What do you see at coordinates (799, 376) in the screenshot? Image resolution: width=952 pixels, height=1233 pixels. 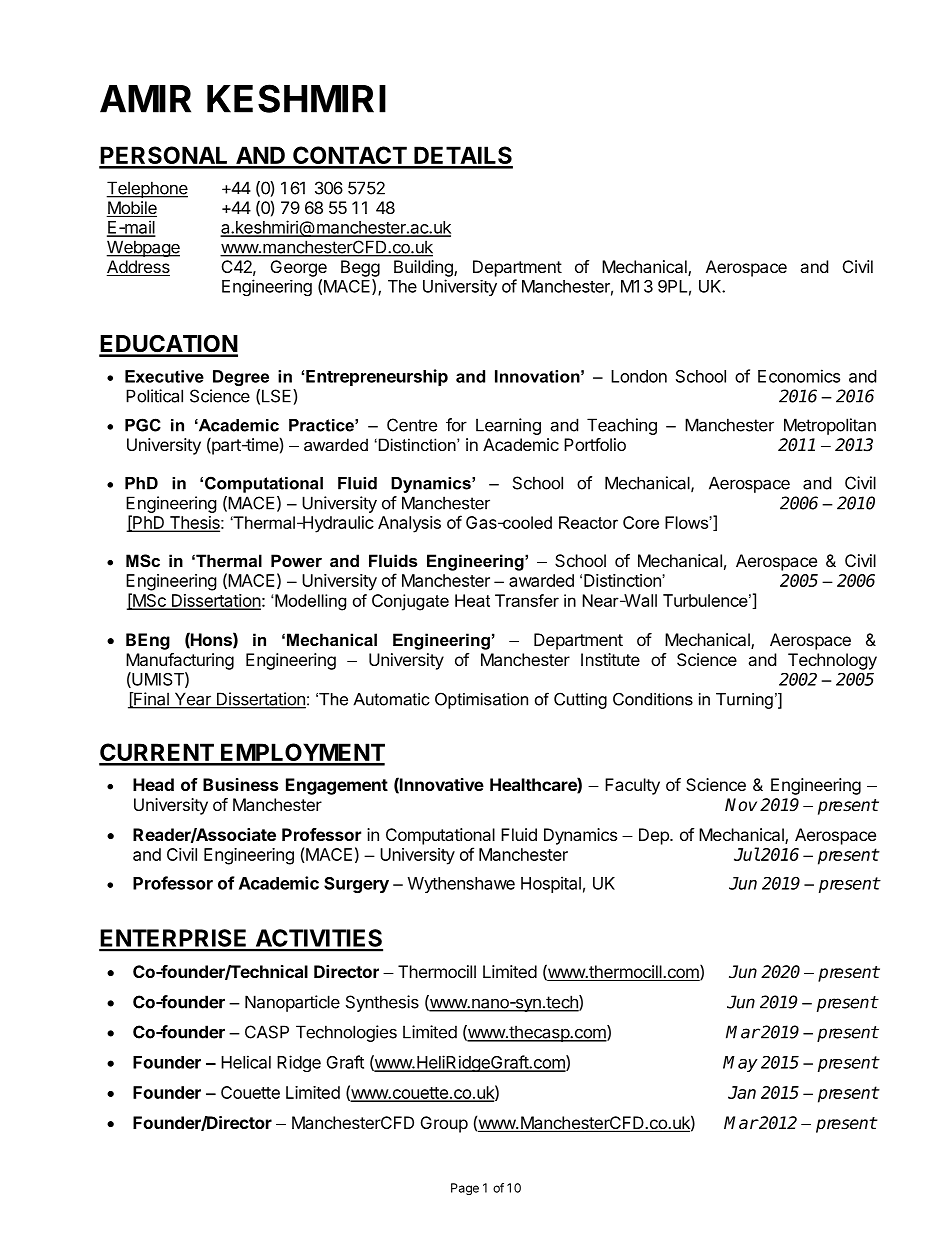 I see `Economics` at bounding box center [799, 376].
